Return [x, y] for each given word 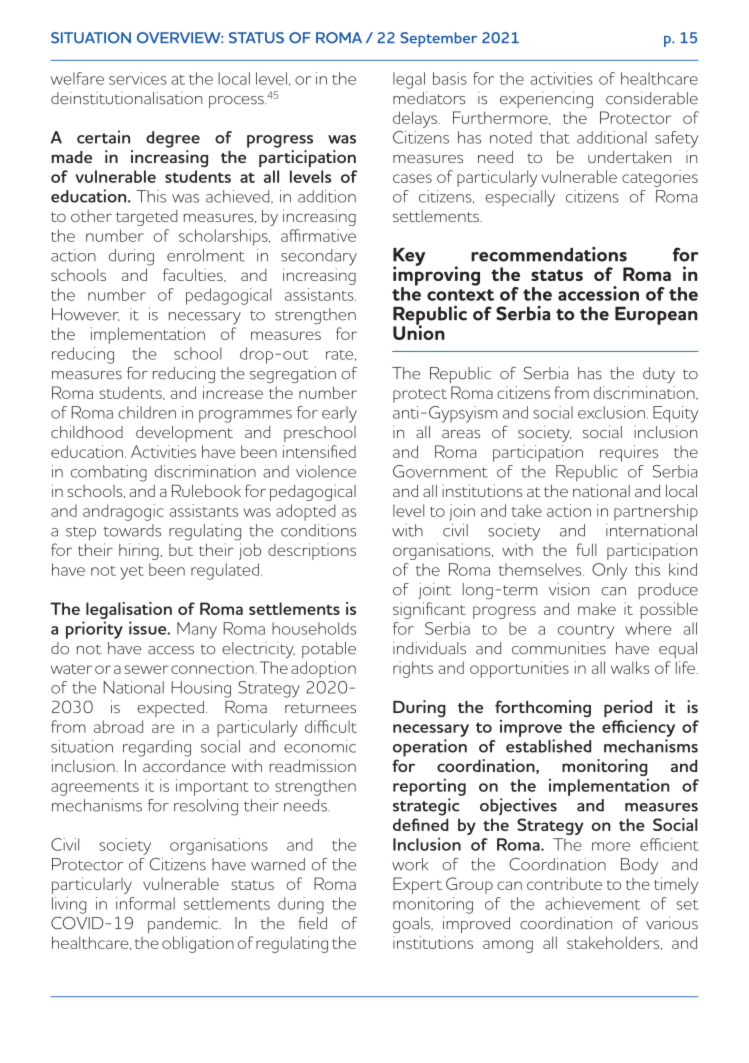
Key [409, 258]
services [138, 78]
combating [109, 473]
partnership [656, 512]
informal [145, 903]
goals [412, 925]
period [628, 708]
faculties [194, 275]
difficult [331, 726]
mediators [429, 98]
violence [326, 471]
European [656, 315]
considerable [652, 98]
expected [170, 709]
